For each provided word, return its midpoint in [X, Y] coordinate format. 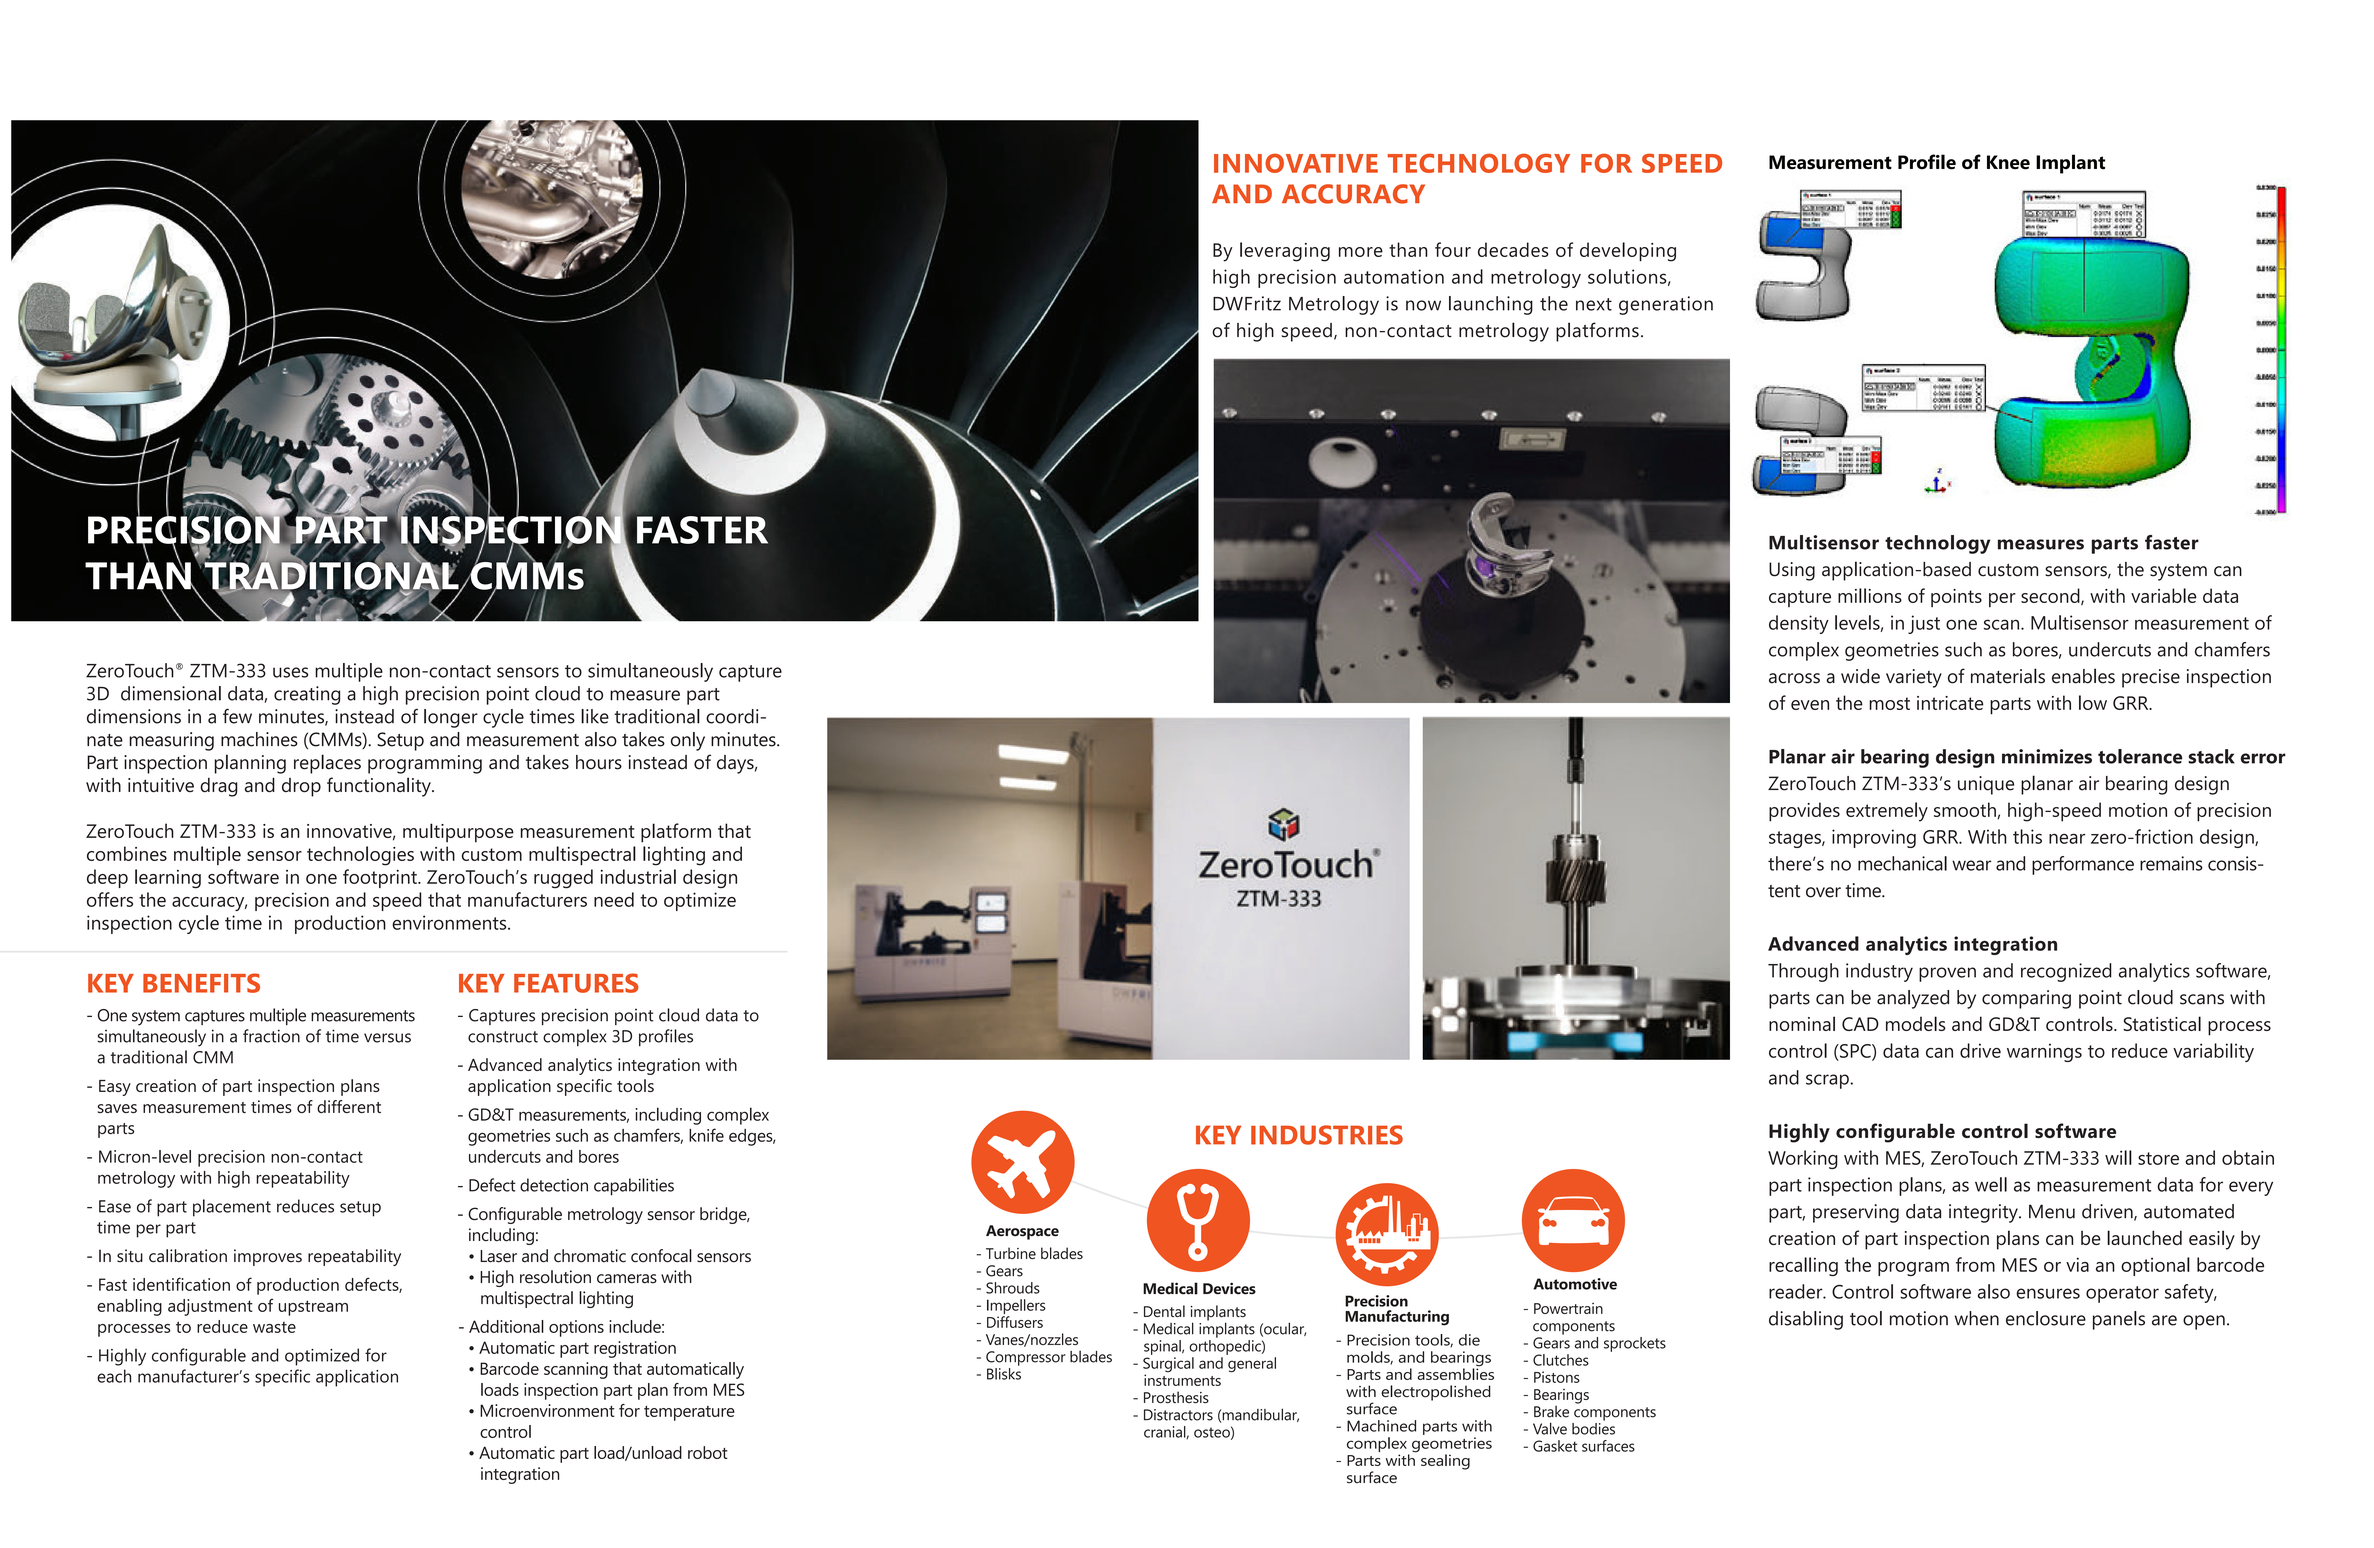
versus [387, 1038]
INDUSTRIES [1327, 1135]
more [1361, 252]
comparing [2026, 999]
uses [290, 672]
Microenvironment [547, 1410]
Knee [2008, 162]
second [2051, 596]
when [1977, 1318]
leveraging [1285, 252]
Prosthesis [1176, 1397]
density [1799, 624]
